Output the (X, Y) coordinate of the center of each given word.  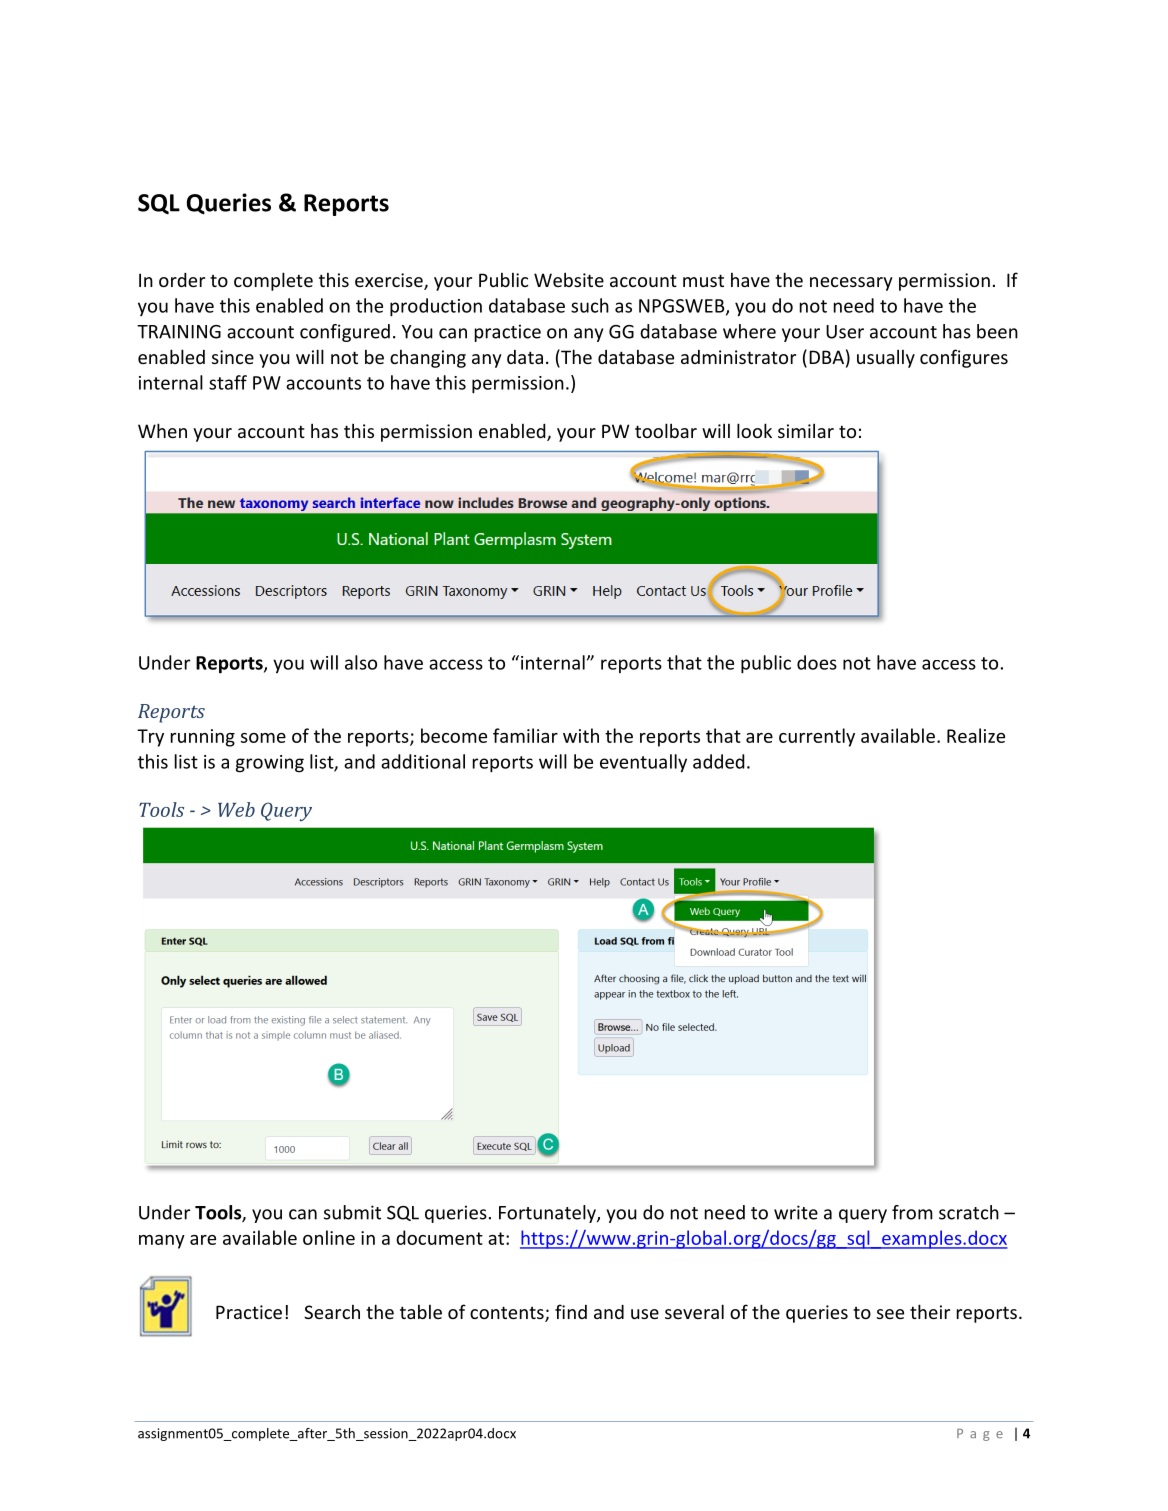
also (361, 662)
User (845, 332)
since (233, 357)
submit (352, 1212)
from (912, 1212)
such (590, 305)
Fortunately (548, 1214)
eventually (643, 763)
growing (270, 764)
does (817, 662)
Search (332, 1312)
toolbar (666, 430)
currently (817, 737)
